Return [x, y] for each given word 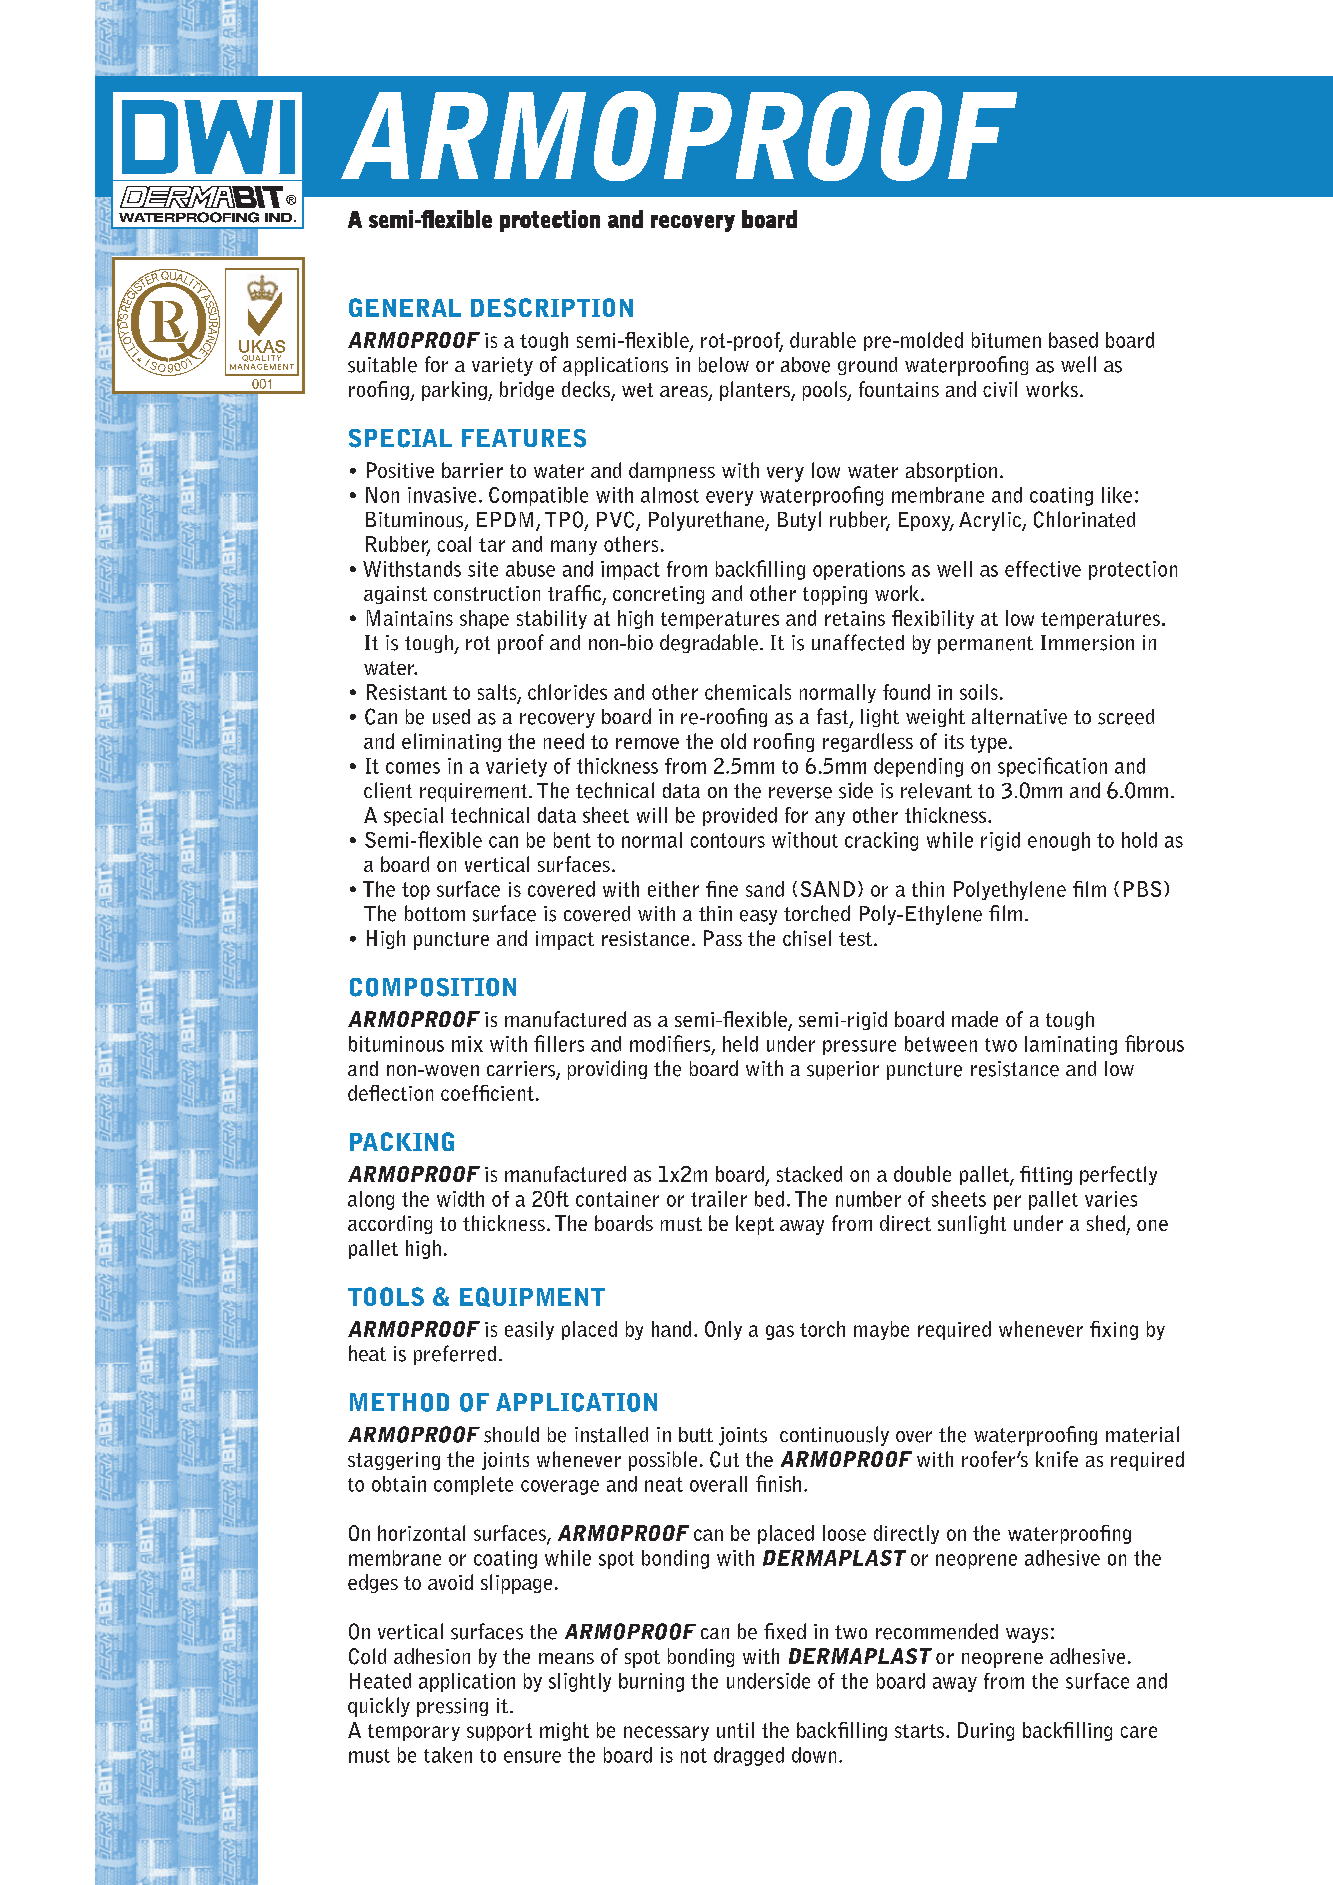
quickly [379, 1707]
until [735, 1730]
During [986, 1731]
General [405, 307]
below [724, 365]
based [1073, 340]
